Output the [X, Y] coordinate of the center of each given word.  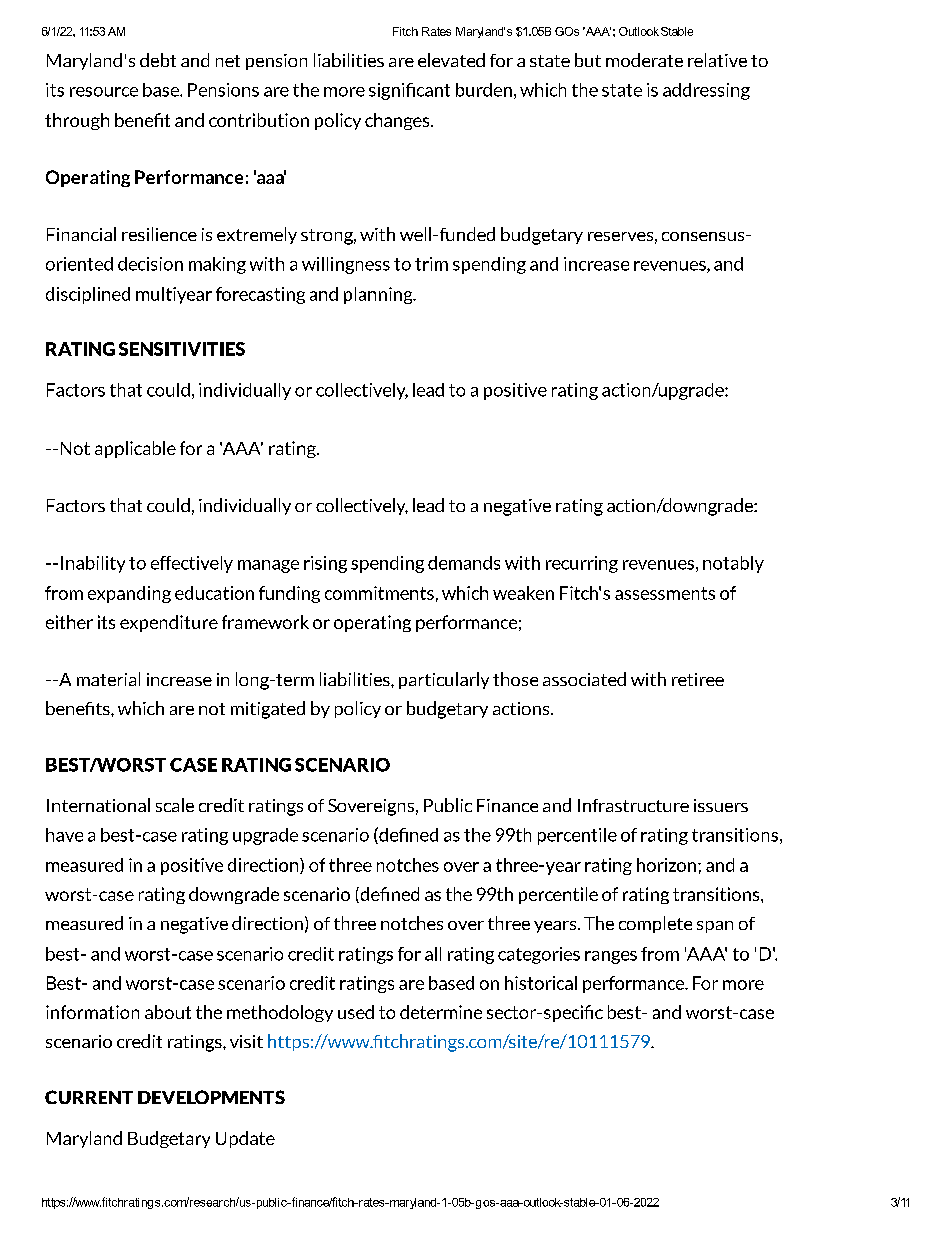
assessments [665, 593]
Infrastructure [633, 805]
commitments [379, 593]
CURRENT [89, 1097]
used [356, 1012]
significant [409, 91]
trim [431, 264]
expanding [129, 594]
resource [104, 92]
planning [379, 295]
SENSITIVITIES [182, 349]
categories [539, 955]
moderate [644, 60]
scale [175, 805]
